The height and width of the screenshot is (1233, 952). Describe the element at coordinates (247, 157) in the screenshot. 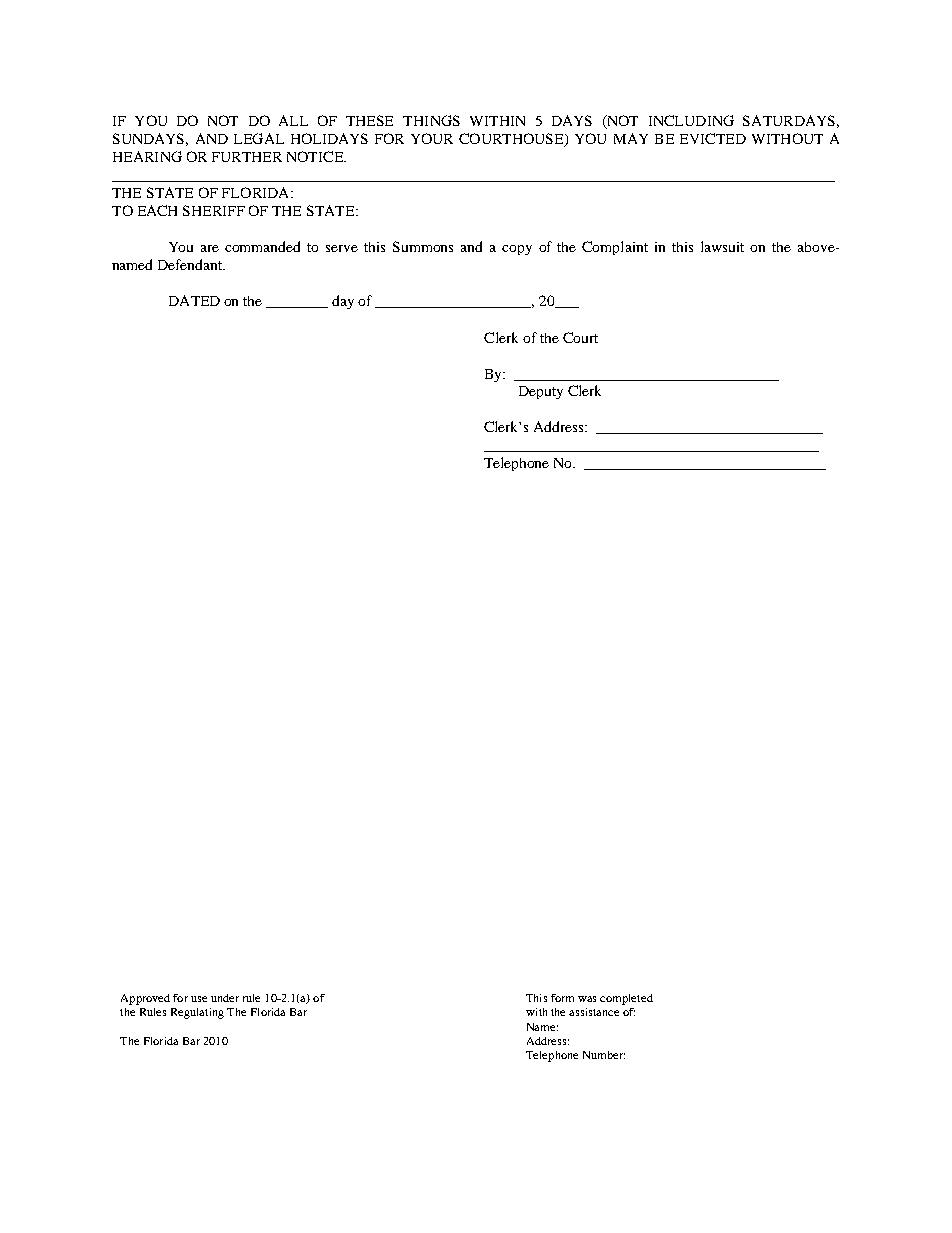

I see `FURTHER` at that location.
